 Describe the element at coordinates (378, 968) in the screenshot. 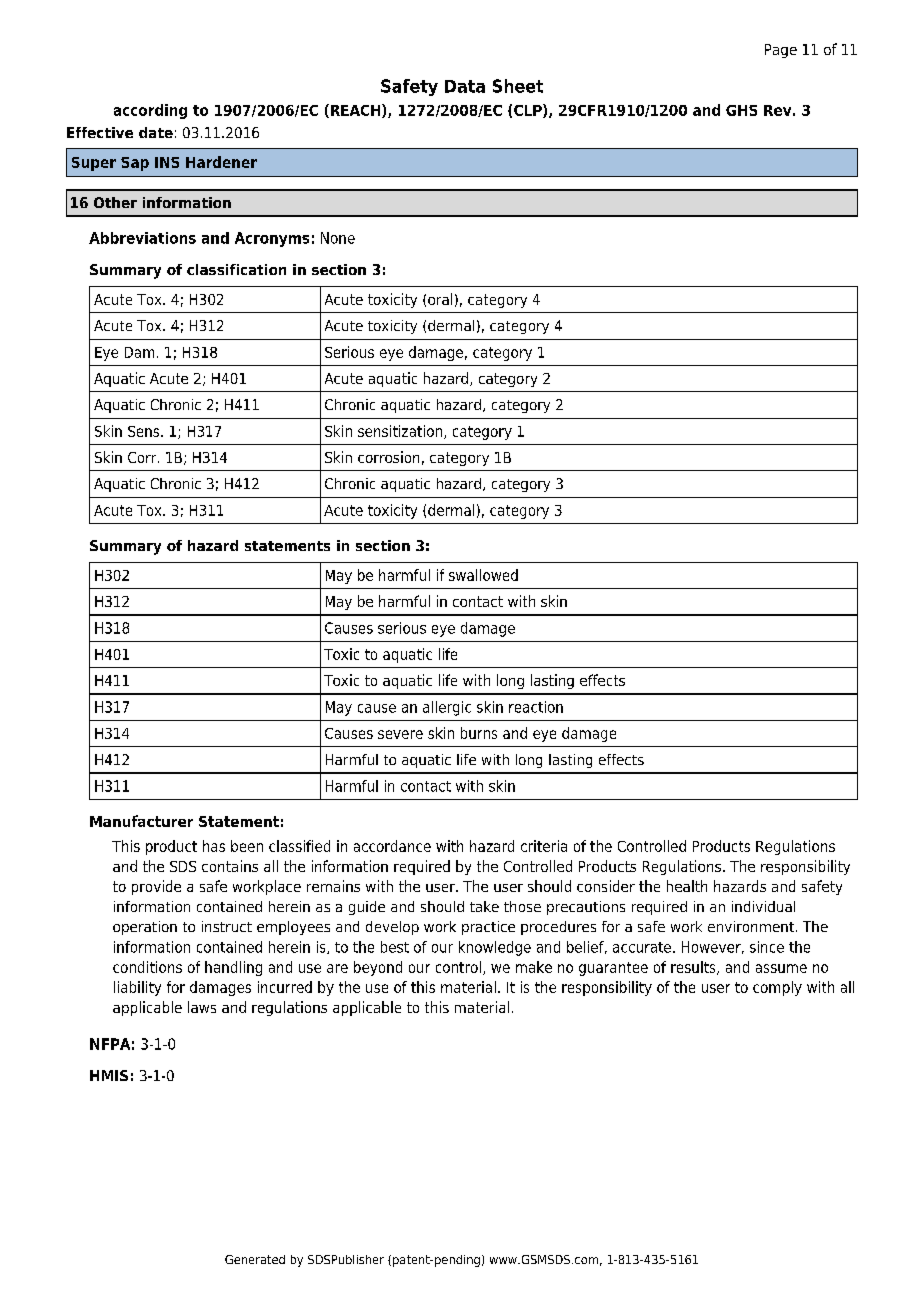

I see `beyond` at that location.
